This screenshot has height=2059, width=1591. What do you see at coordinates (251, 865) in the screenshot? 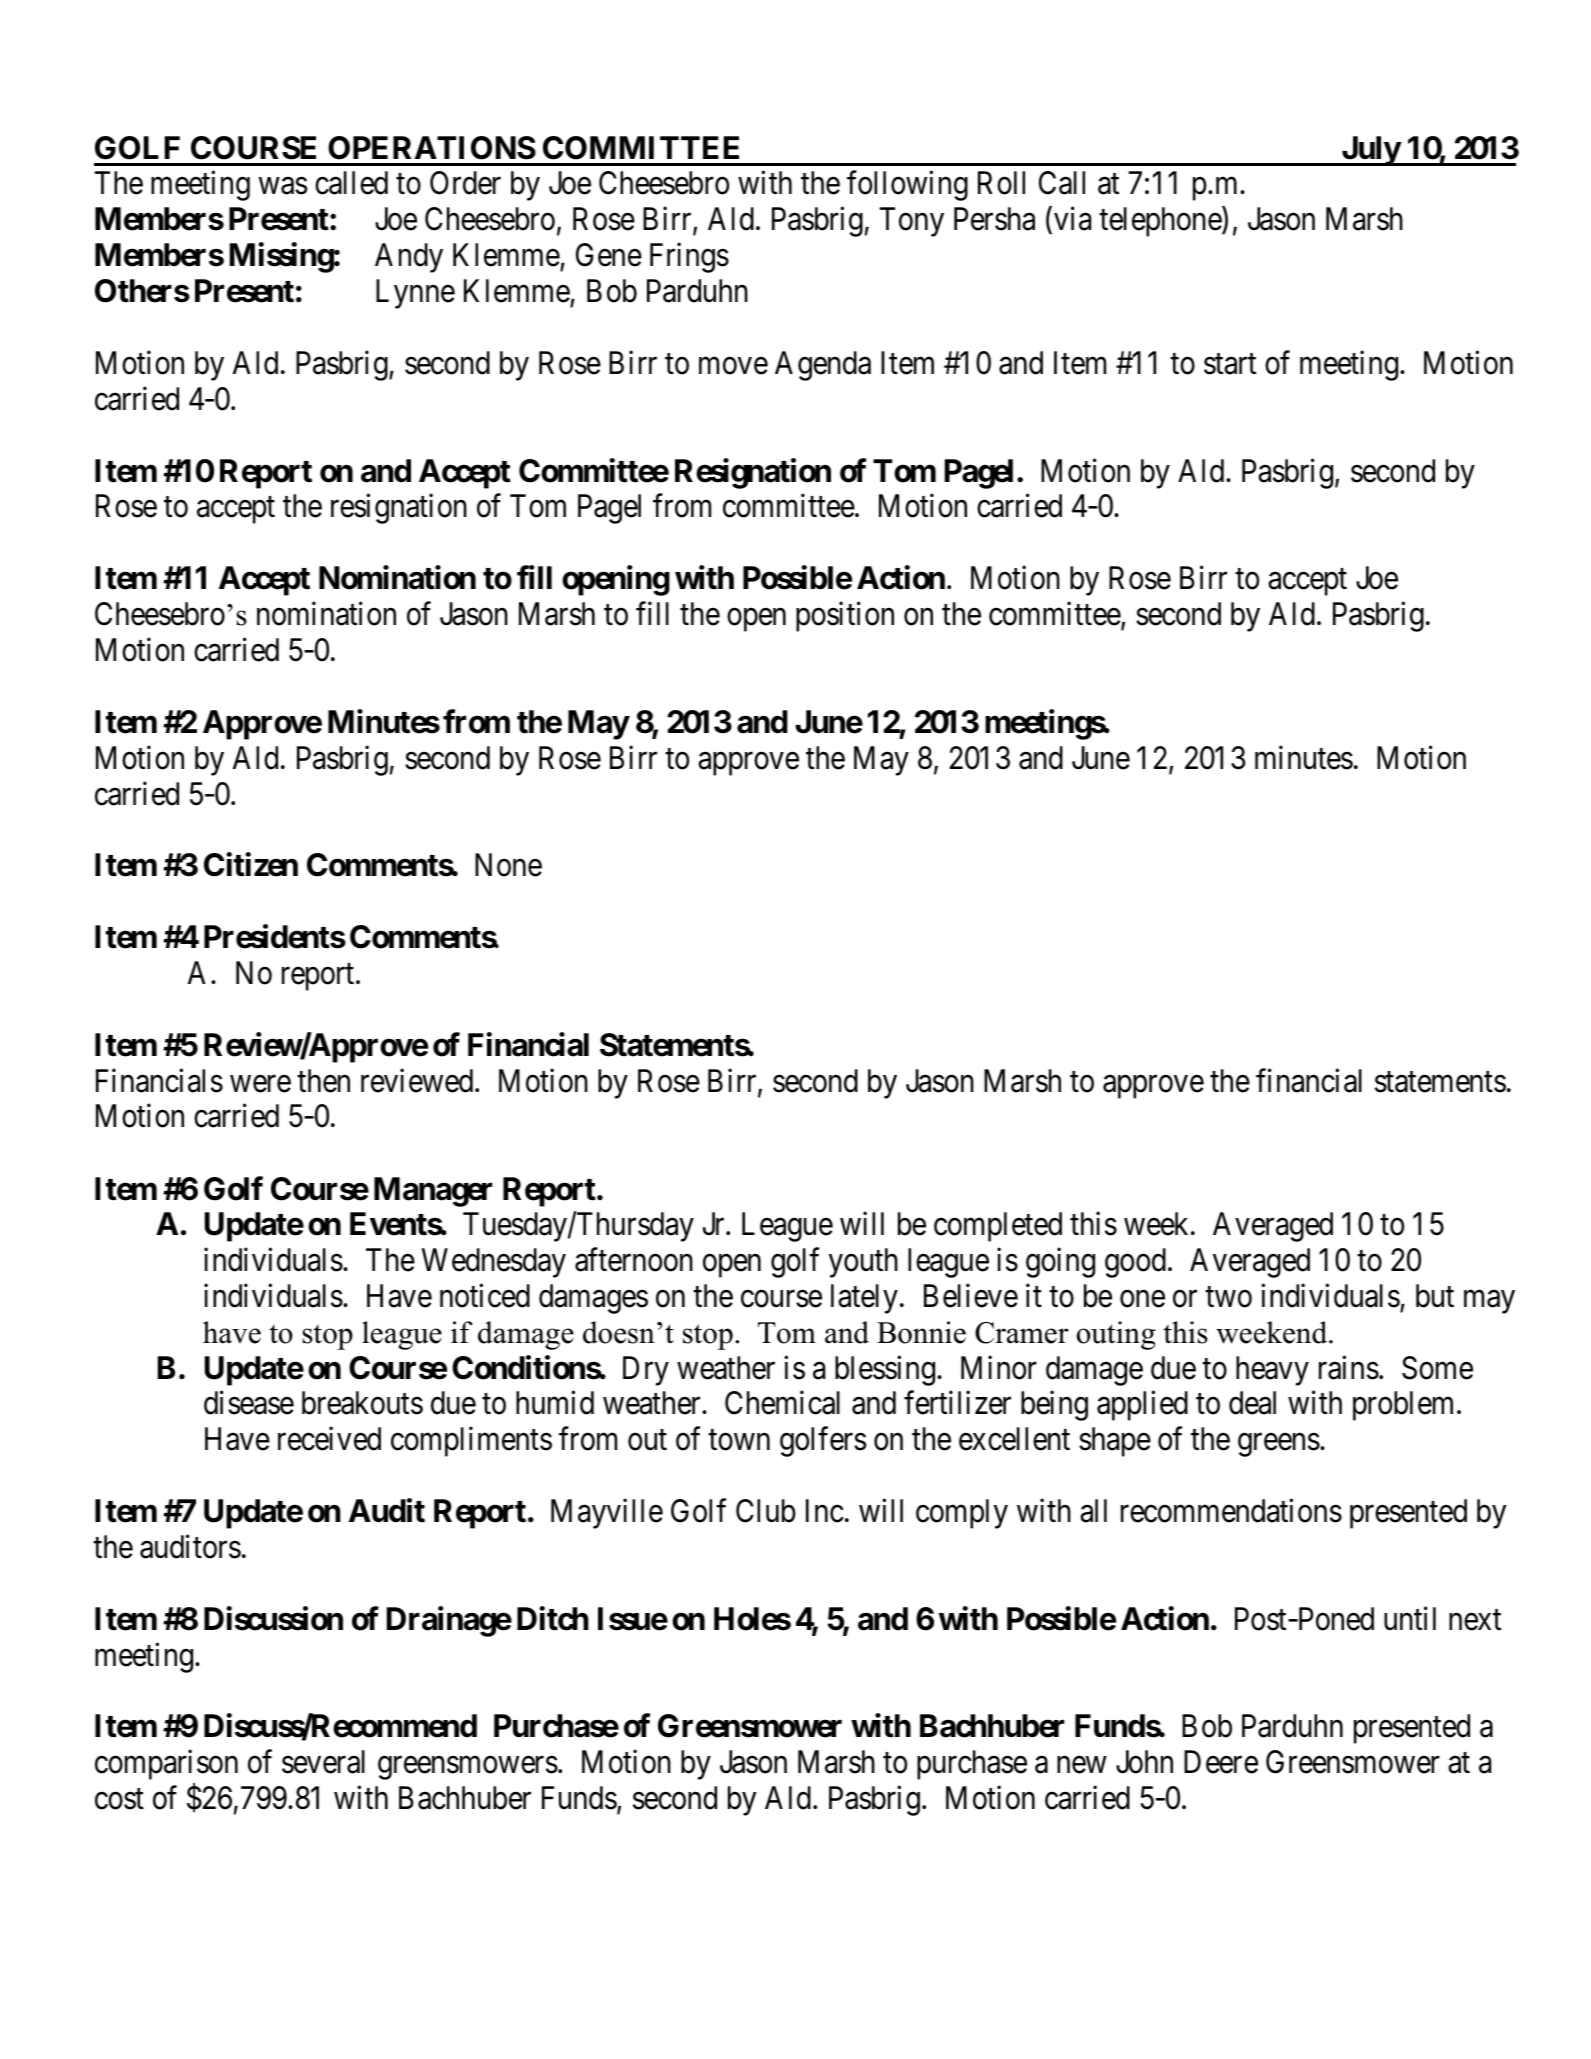
I see `Citizen` at bounding box center [251, 865].
